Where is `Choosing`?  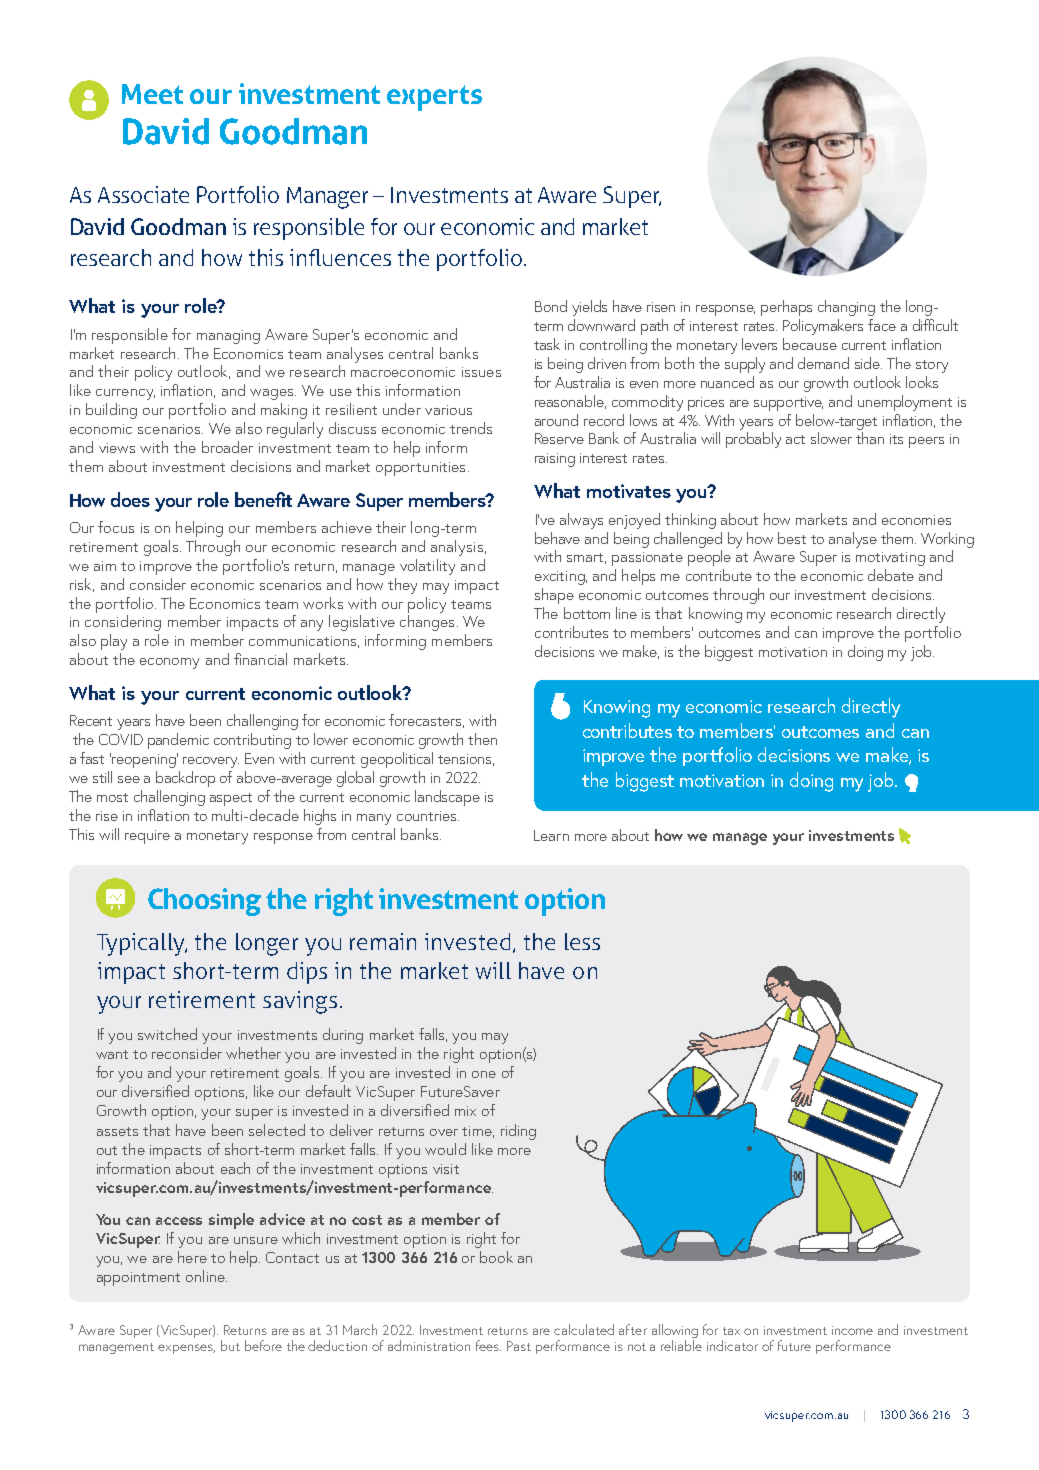 Choosing is located at coordinates (204, 902).
